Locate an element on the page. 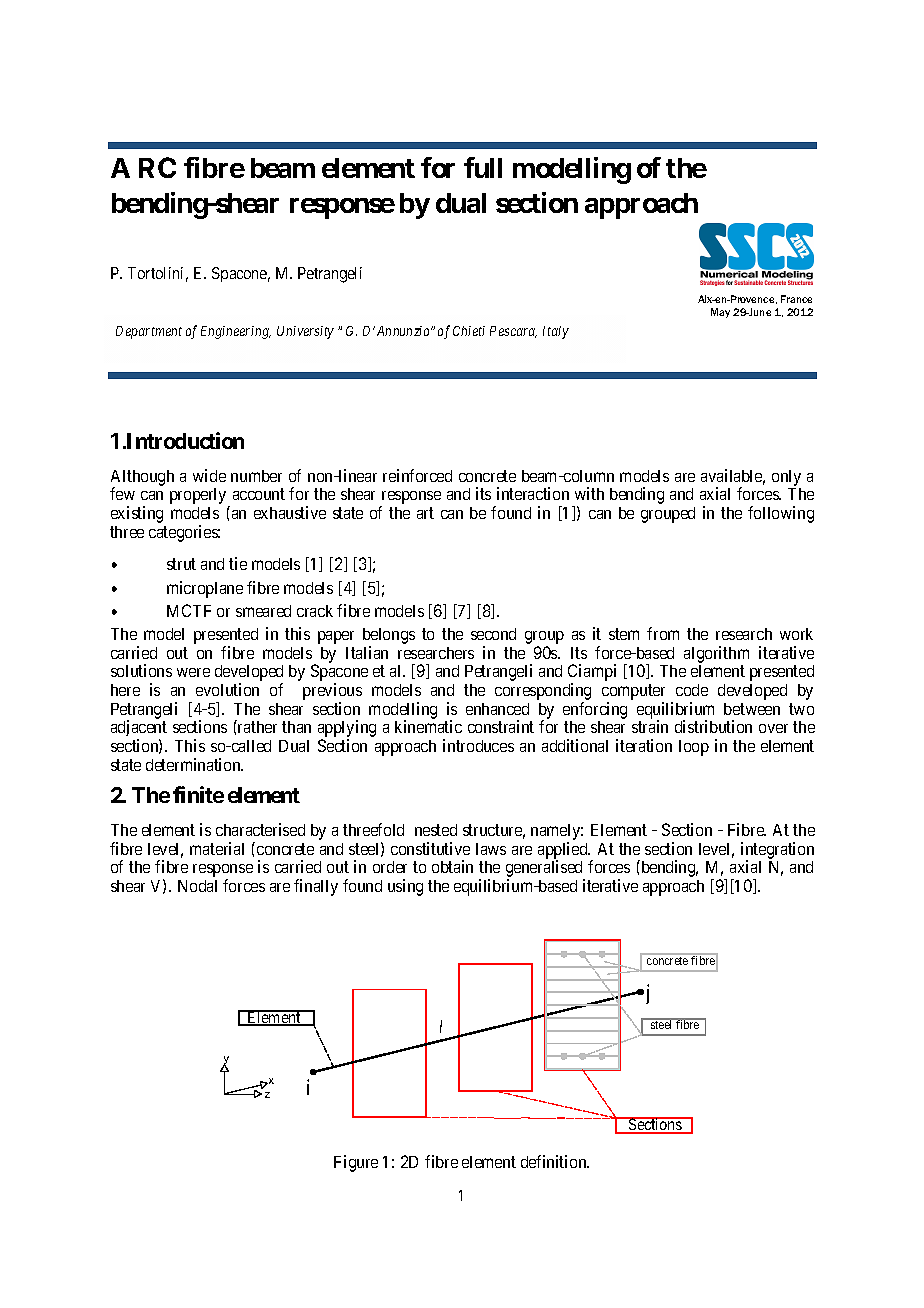 This page has height=1308, width=924. second is located at coordinates (493, 634).
